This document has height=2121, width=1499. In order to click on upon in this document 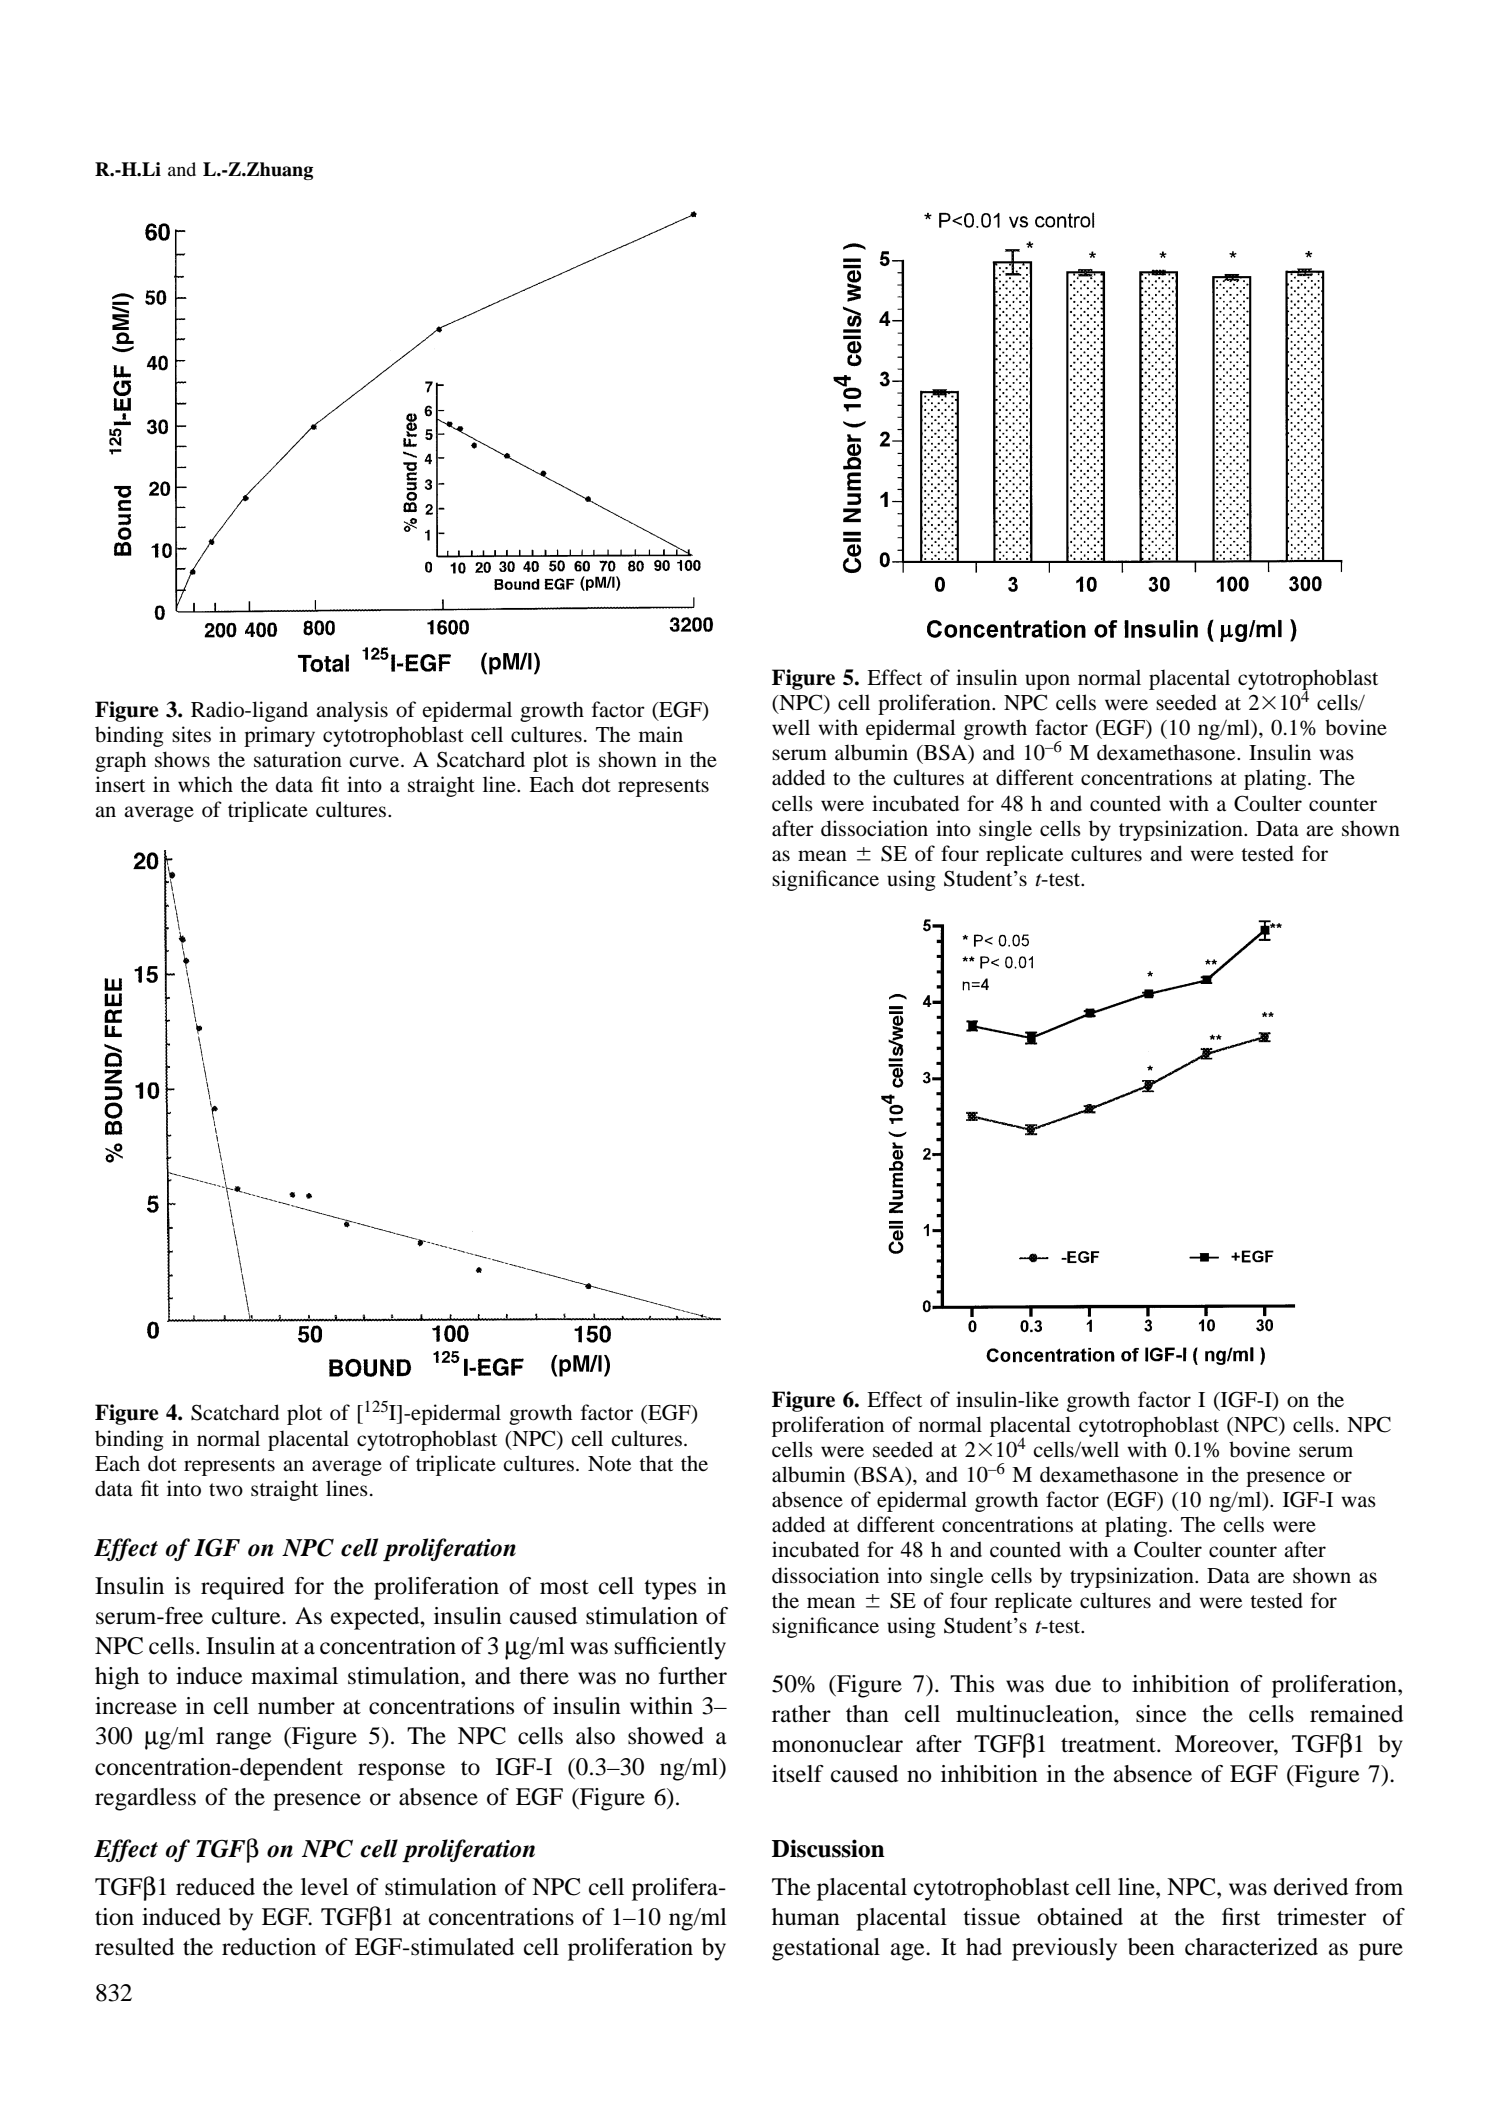, I will do `click(1047, 682)`.
